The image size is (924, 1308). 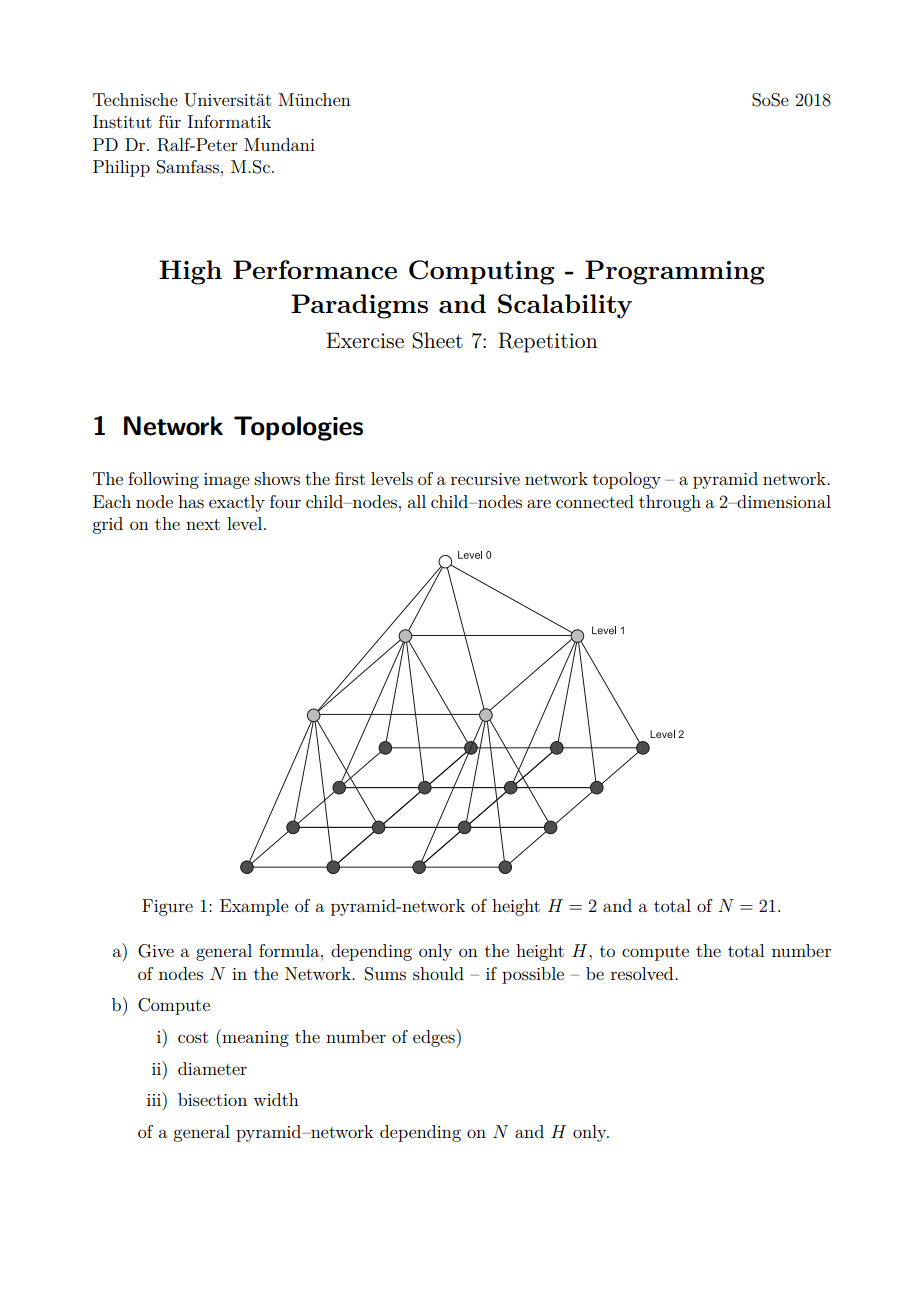 What do you see at coordinates (675, 272) in the screenshot?
I see `Programming` at bounding box center [675, 272].
